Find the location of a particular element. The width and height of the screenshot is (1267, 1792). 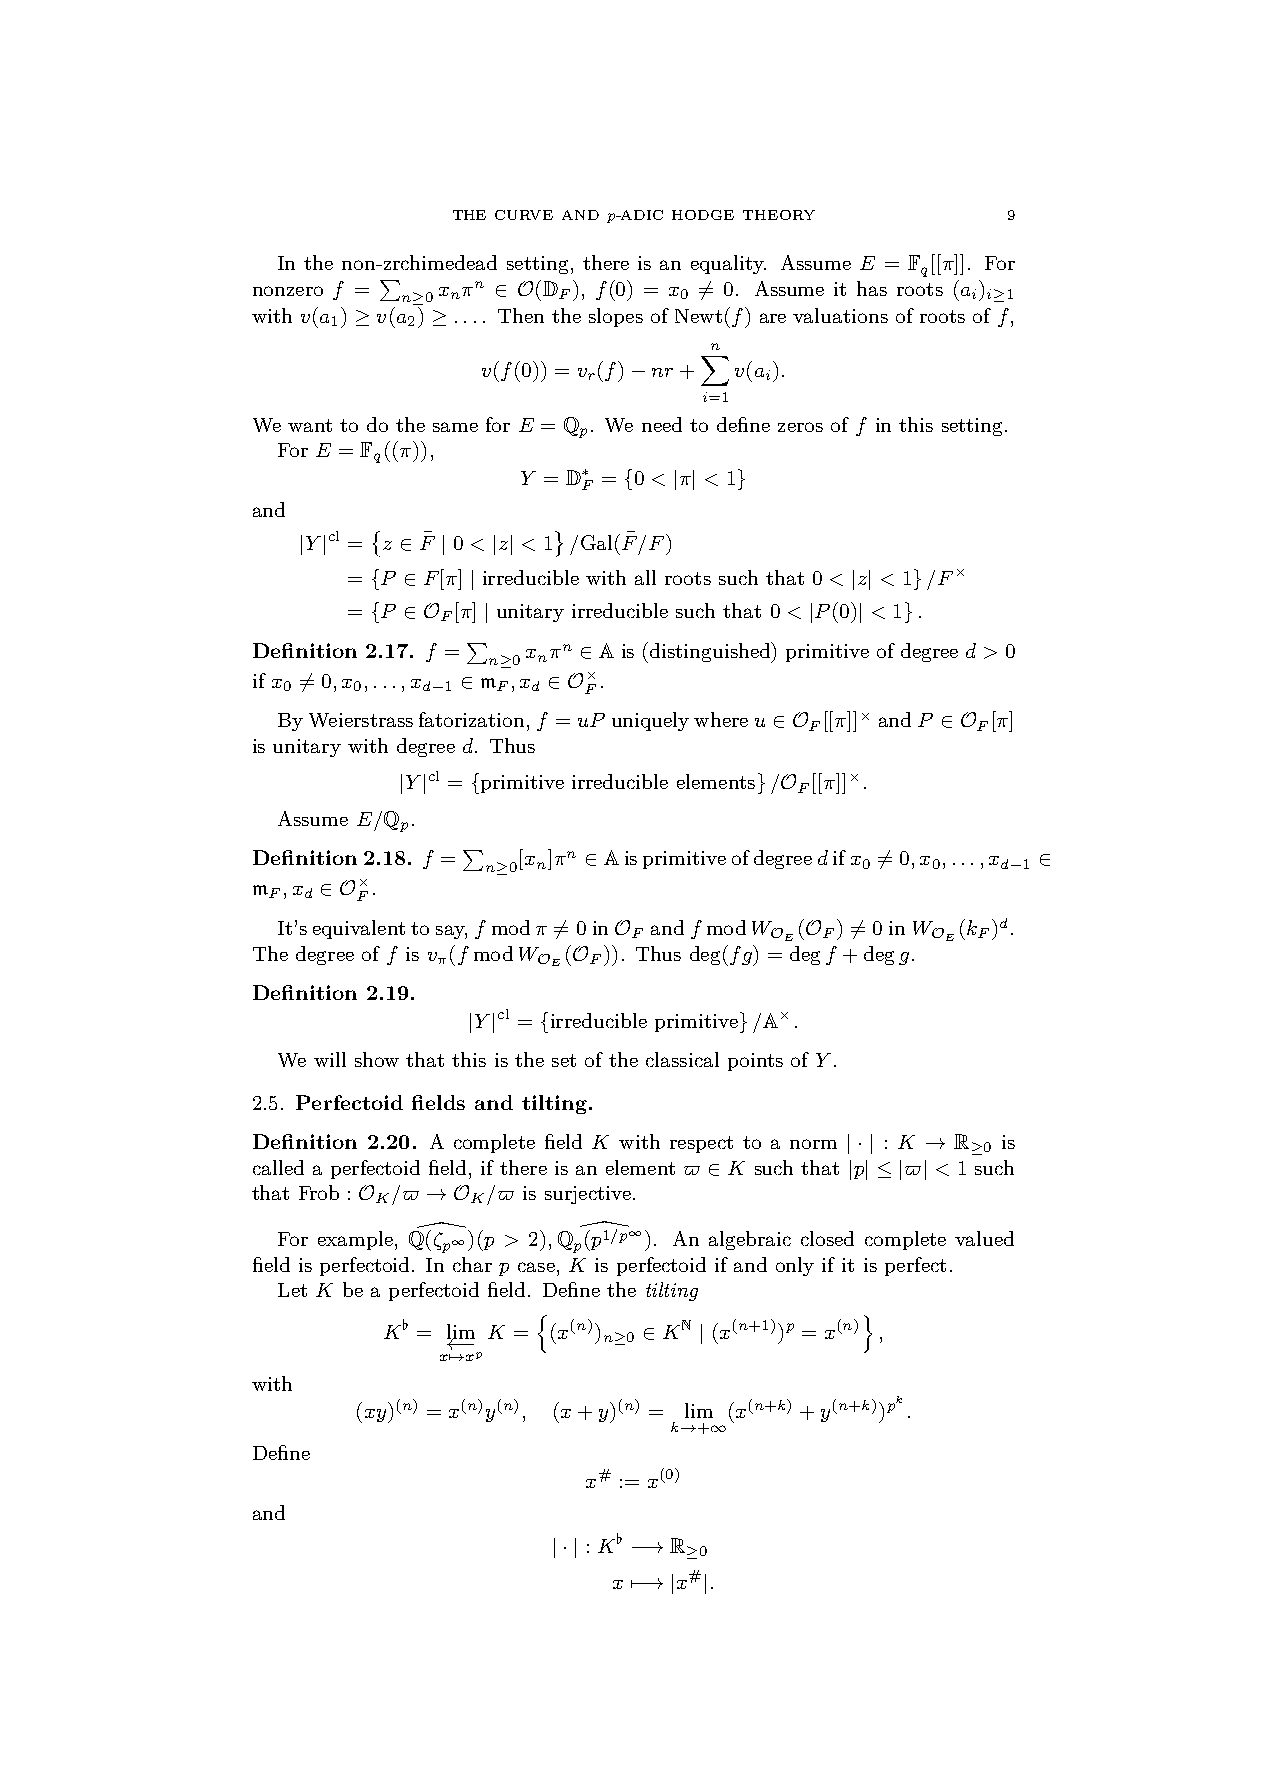

nonzero is located at coordinates (288, 291).
